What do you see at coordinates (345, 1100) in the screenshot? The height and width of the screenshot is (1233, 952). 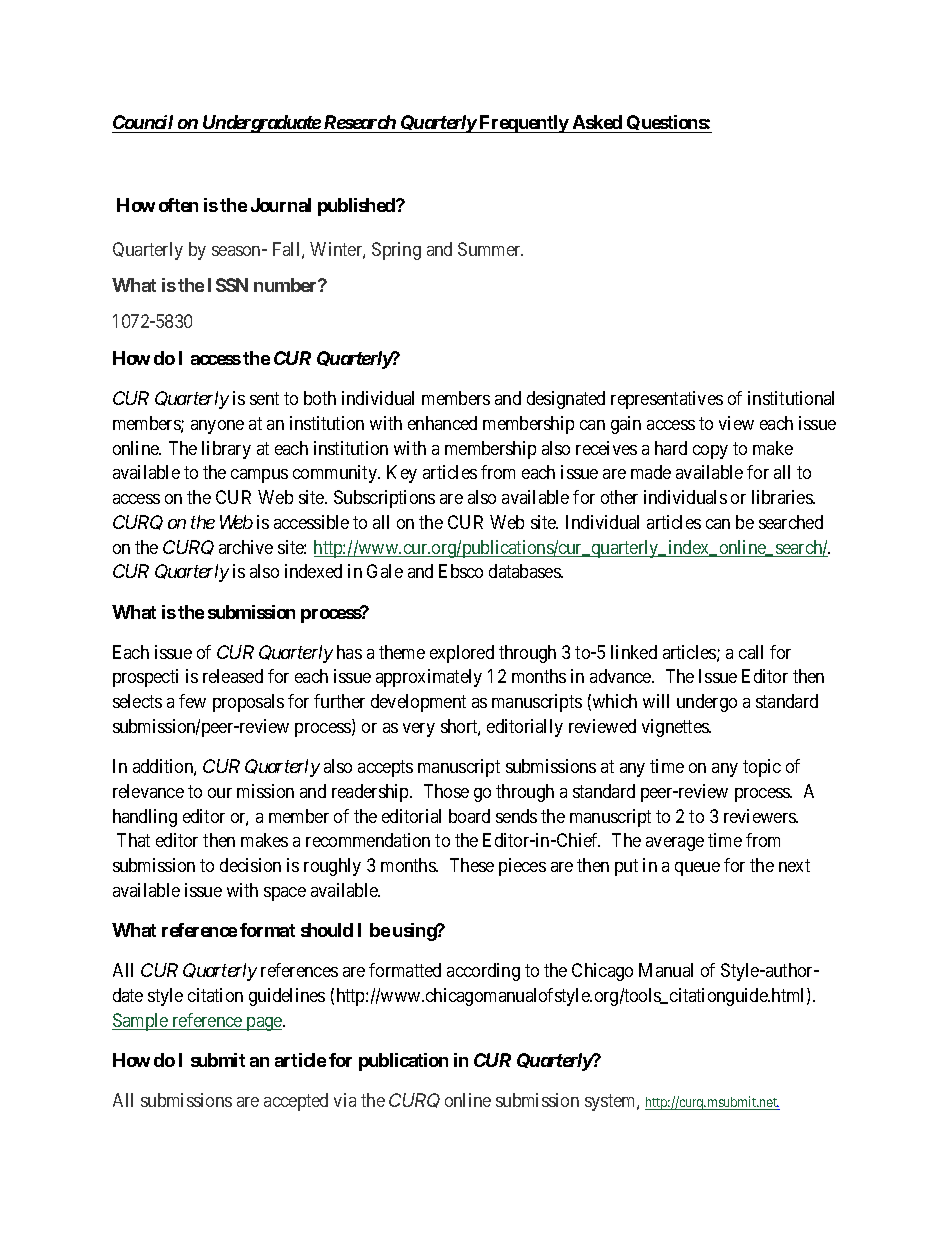 I see `via` at bounding box center [345, 1100].
